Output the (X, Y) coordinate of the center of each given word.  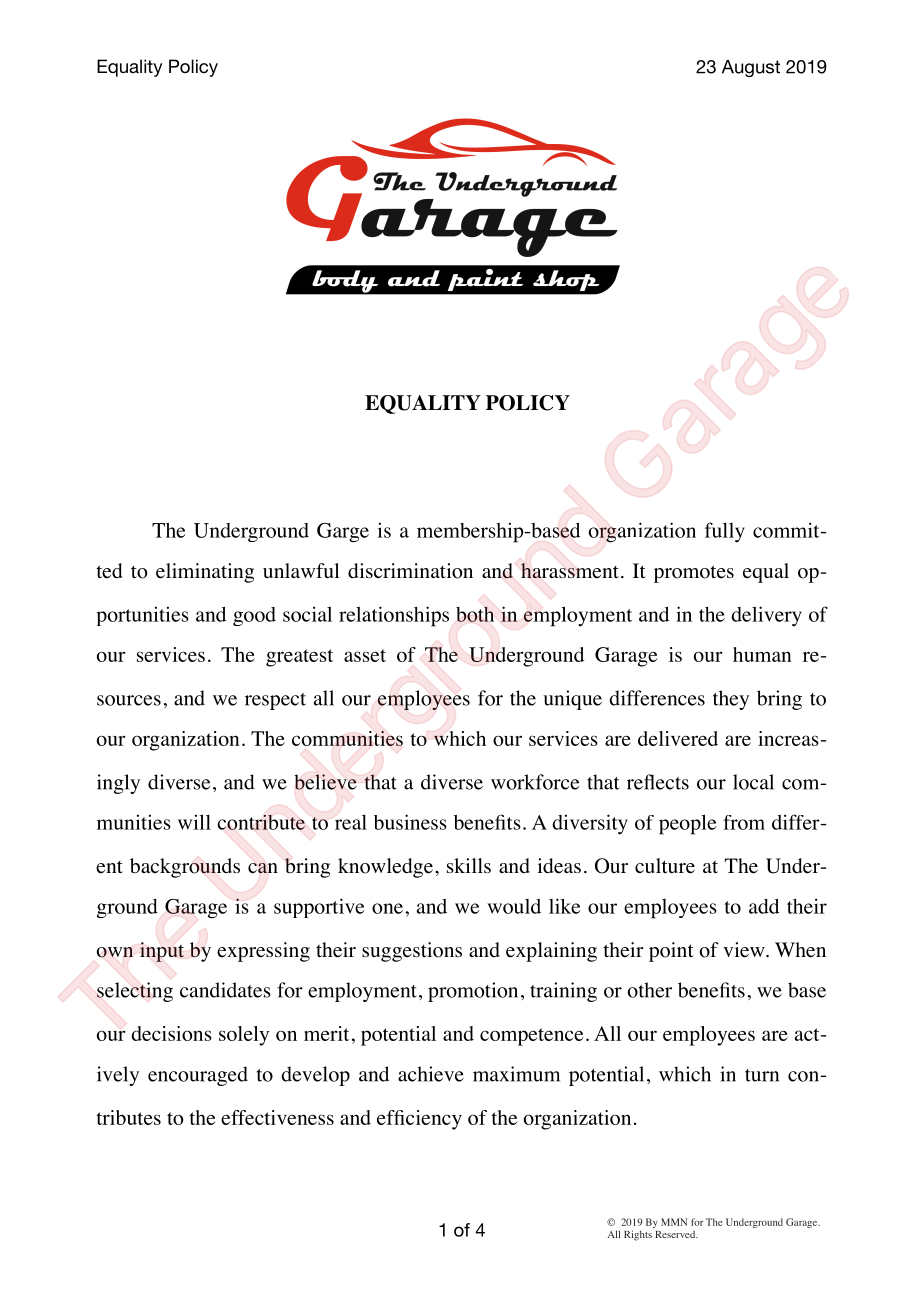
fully (725, 532)
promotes (694, 574)
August (751, 68)
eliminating (205, 573)
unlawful (301, 570)
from (744, 822)
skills (469, 865)
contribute (261, 822)
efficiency (419, 1120)
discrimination (410, 571)
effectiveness (277, 1117)
